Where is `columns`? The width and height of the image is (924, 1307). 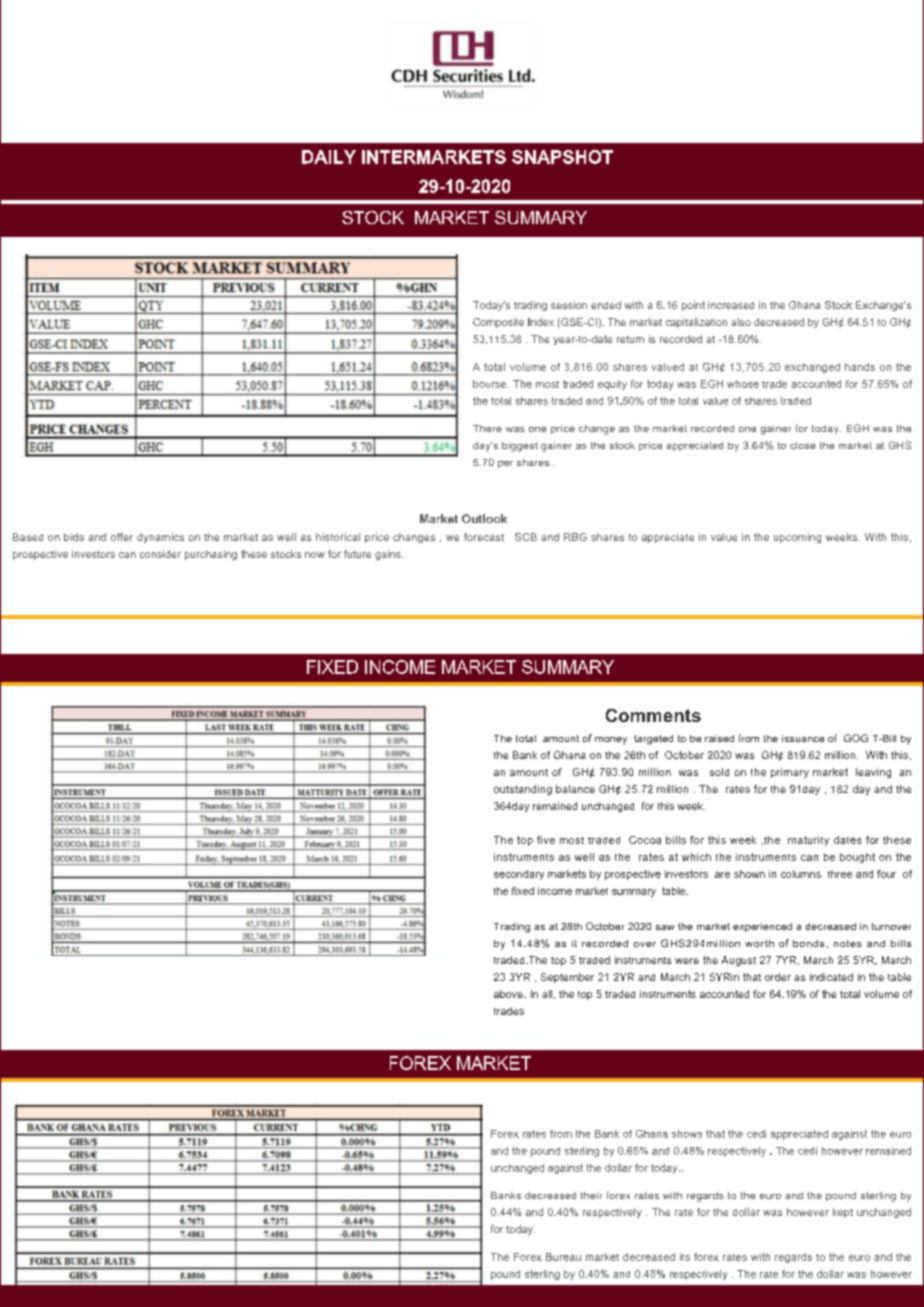
columns is located at coordinates (801, 874).
